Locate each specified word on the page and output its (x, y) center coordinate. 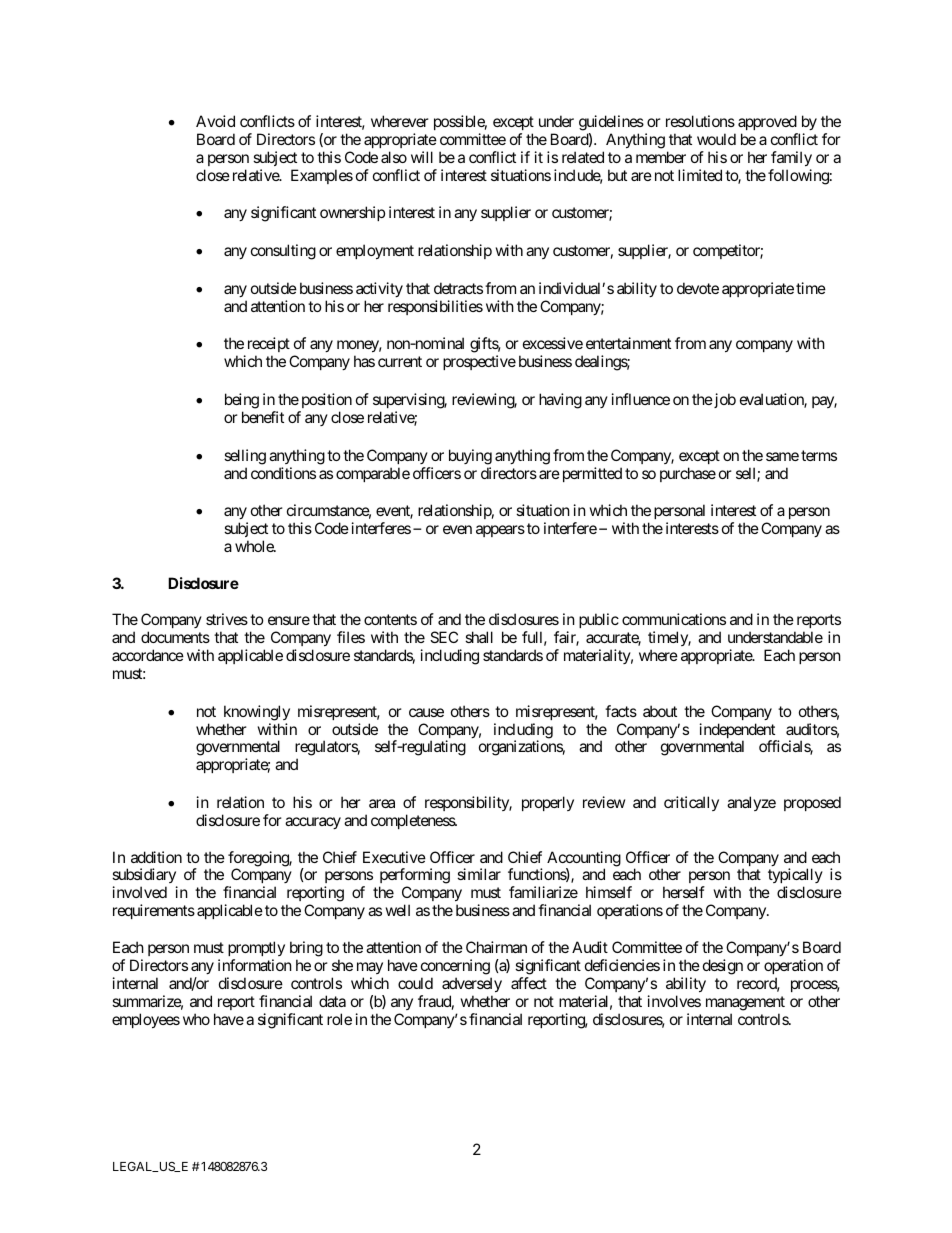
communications (674, 619)
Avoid (215, 121)
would (716, 139)
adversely (472, 984)
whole (255, 546)
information (255, 965)
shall (479, 637)
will (422, 157)
